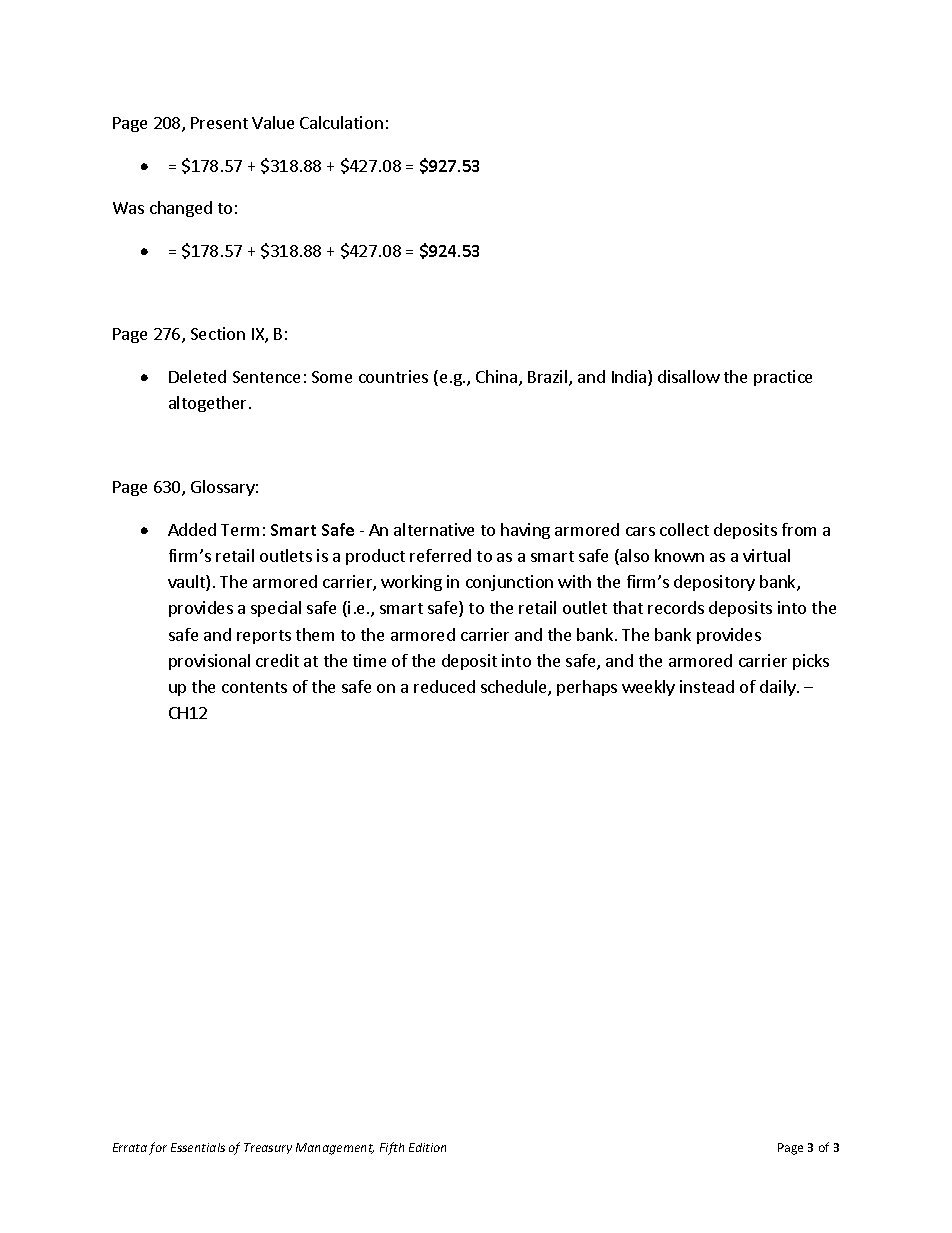  Describe the element at coordinates (707, 686) in the page. I see `instead` at that location.
